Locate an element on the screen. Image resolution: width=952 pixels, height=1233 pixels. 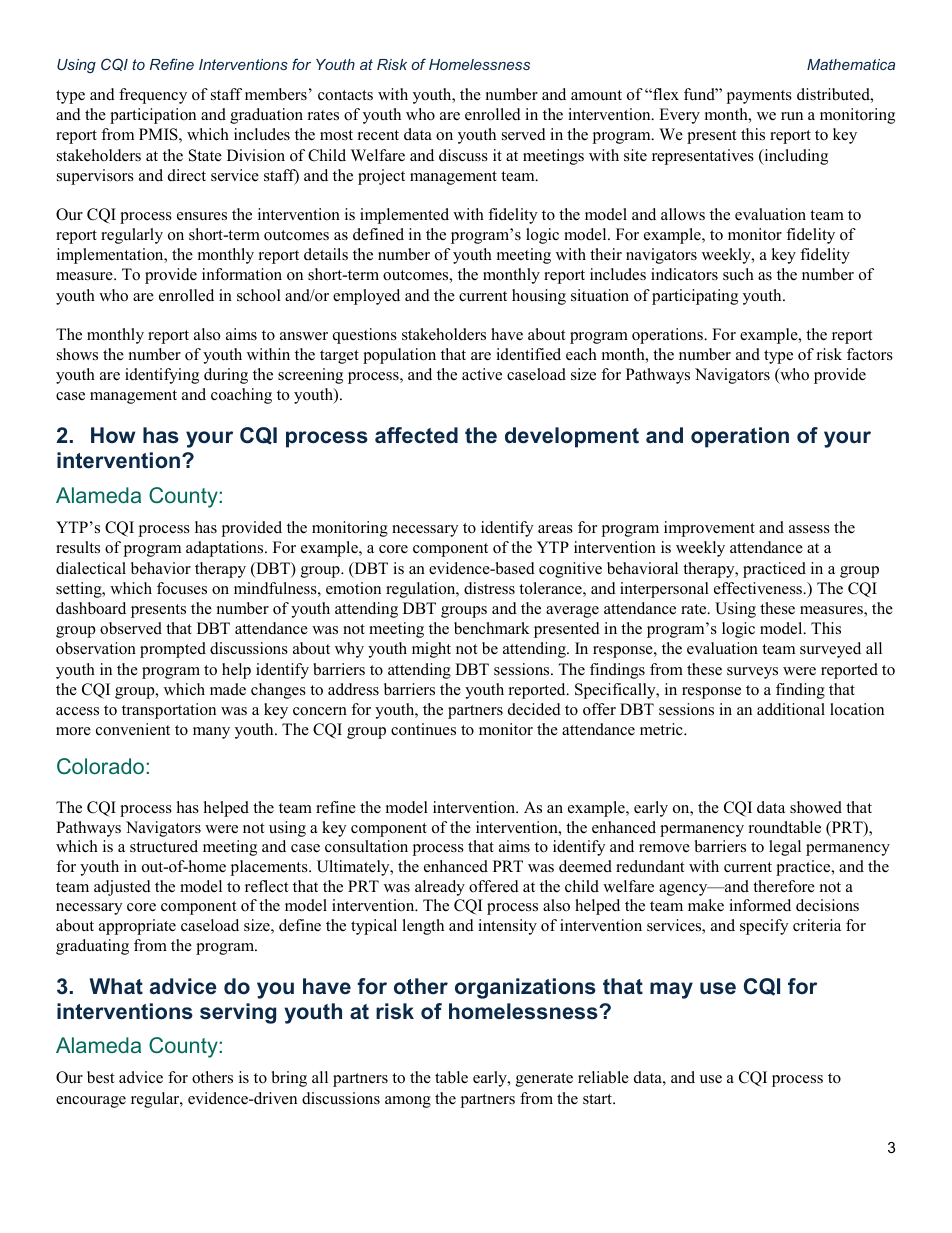
additional is located at coordinates (791, 709).
